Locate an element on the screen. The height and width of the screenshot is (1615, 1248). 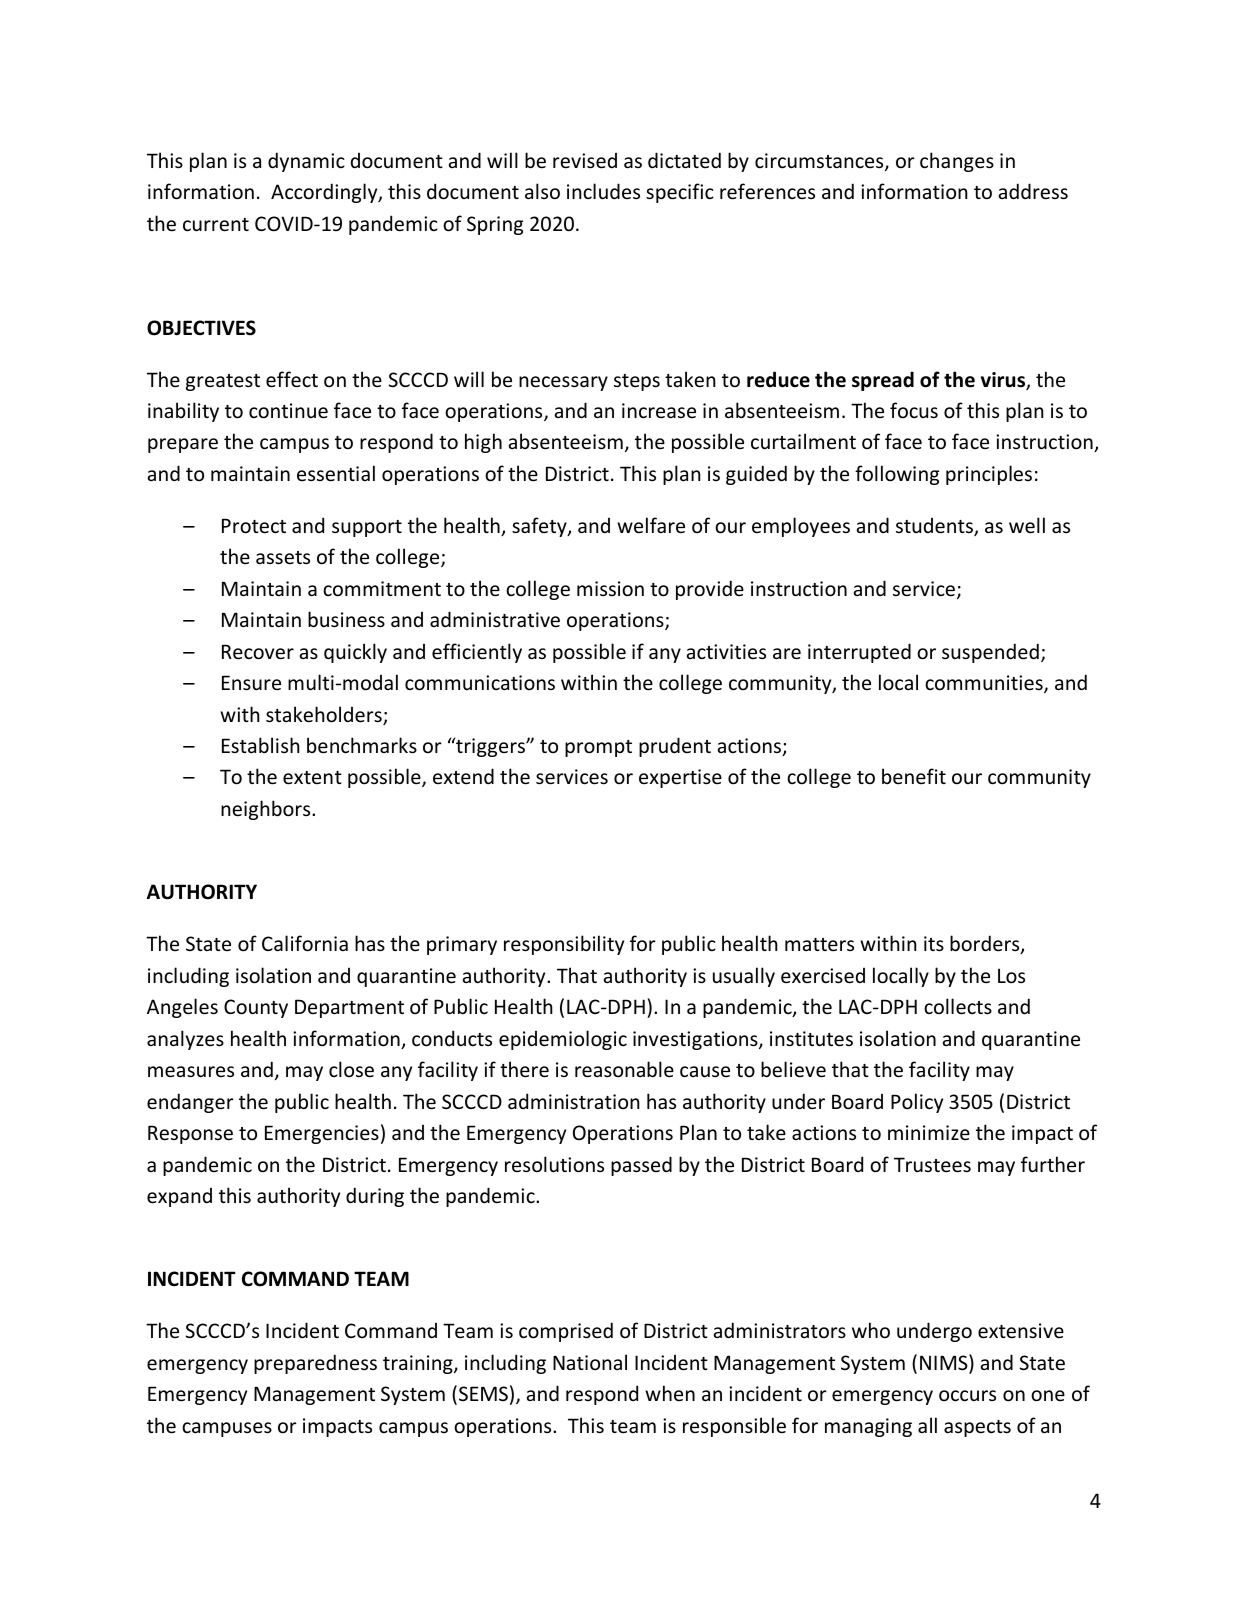
includes is located at coordinates (603, 191).
